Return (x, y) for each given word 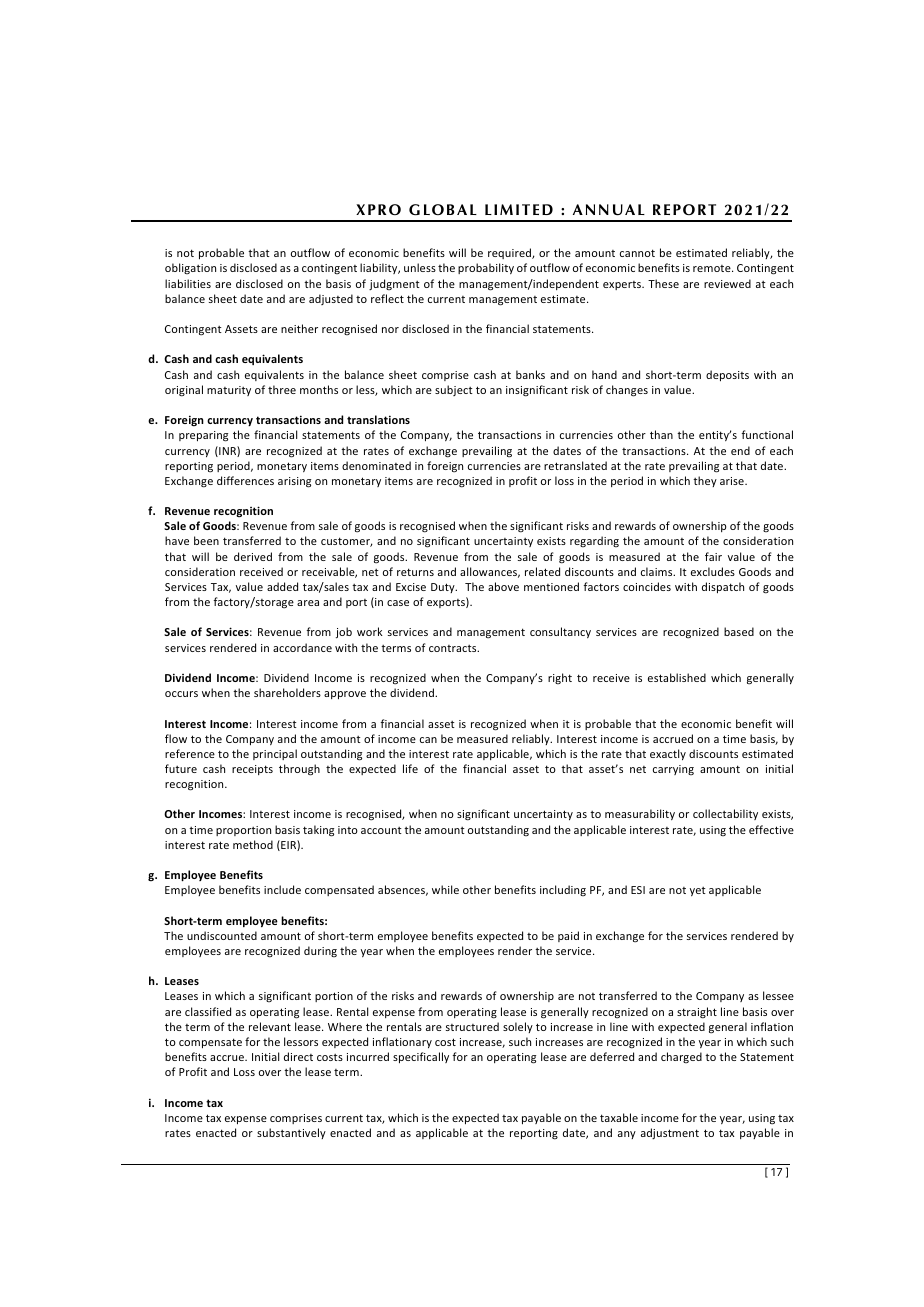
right (560, 678)
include (282, 889)
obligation (190, 268)
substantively (291, 1133)
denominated (376, 465)
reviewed (727, 283)
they (705, 481)
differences (245, 480)
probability (486, 268)
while (445, 889)
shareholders (287, 692)
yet (698, 891)
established (677, 677)
